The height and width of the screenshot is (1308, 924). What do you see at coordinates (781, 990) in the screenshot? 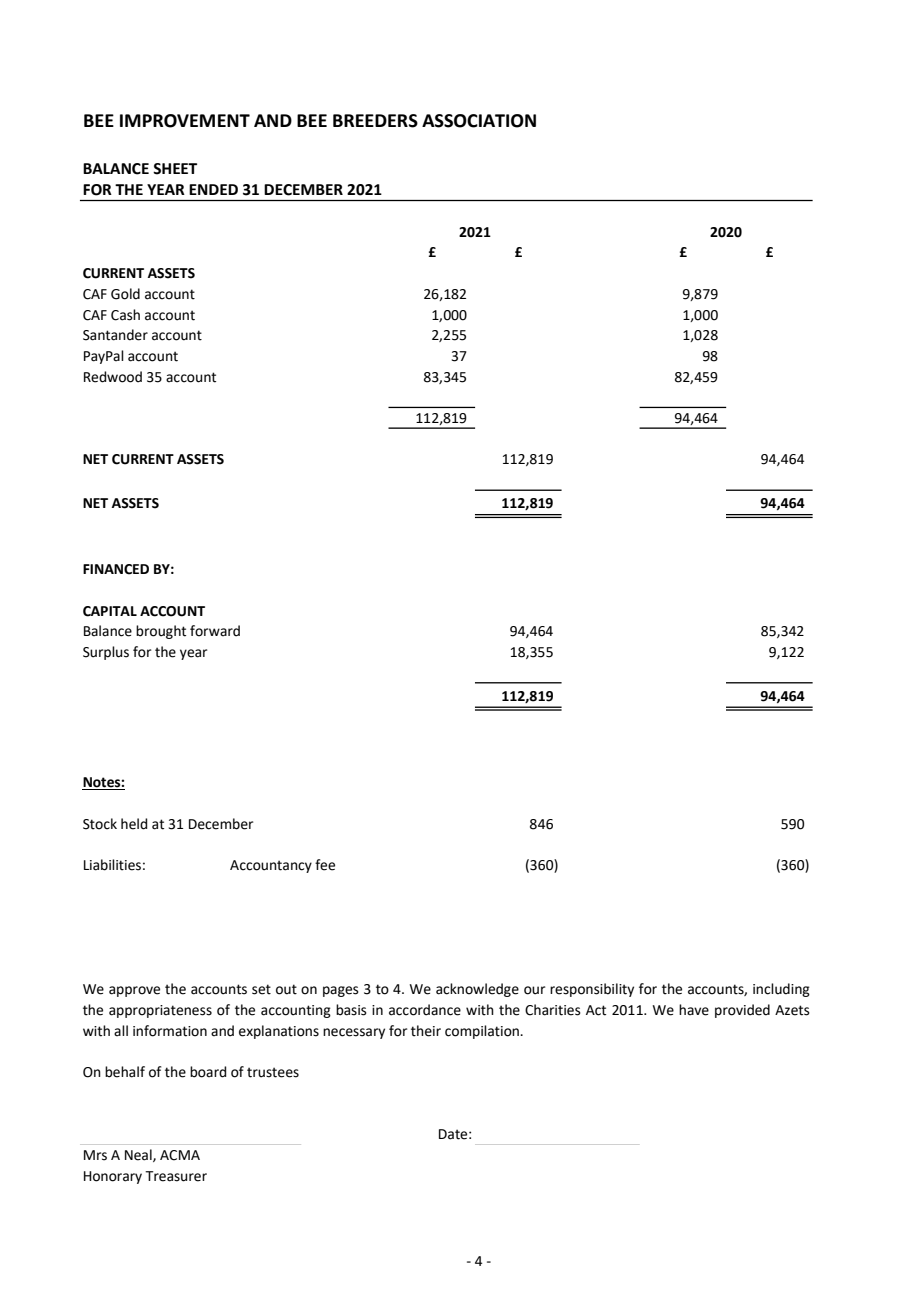
I see `including` at bounding box center [781, 990].
